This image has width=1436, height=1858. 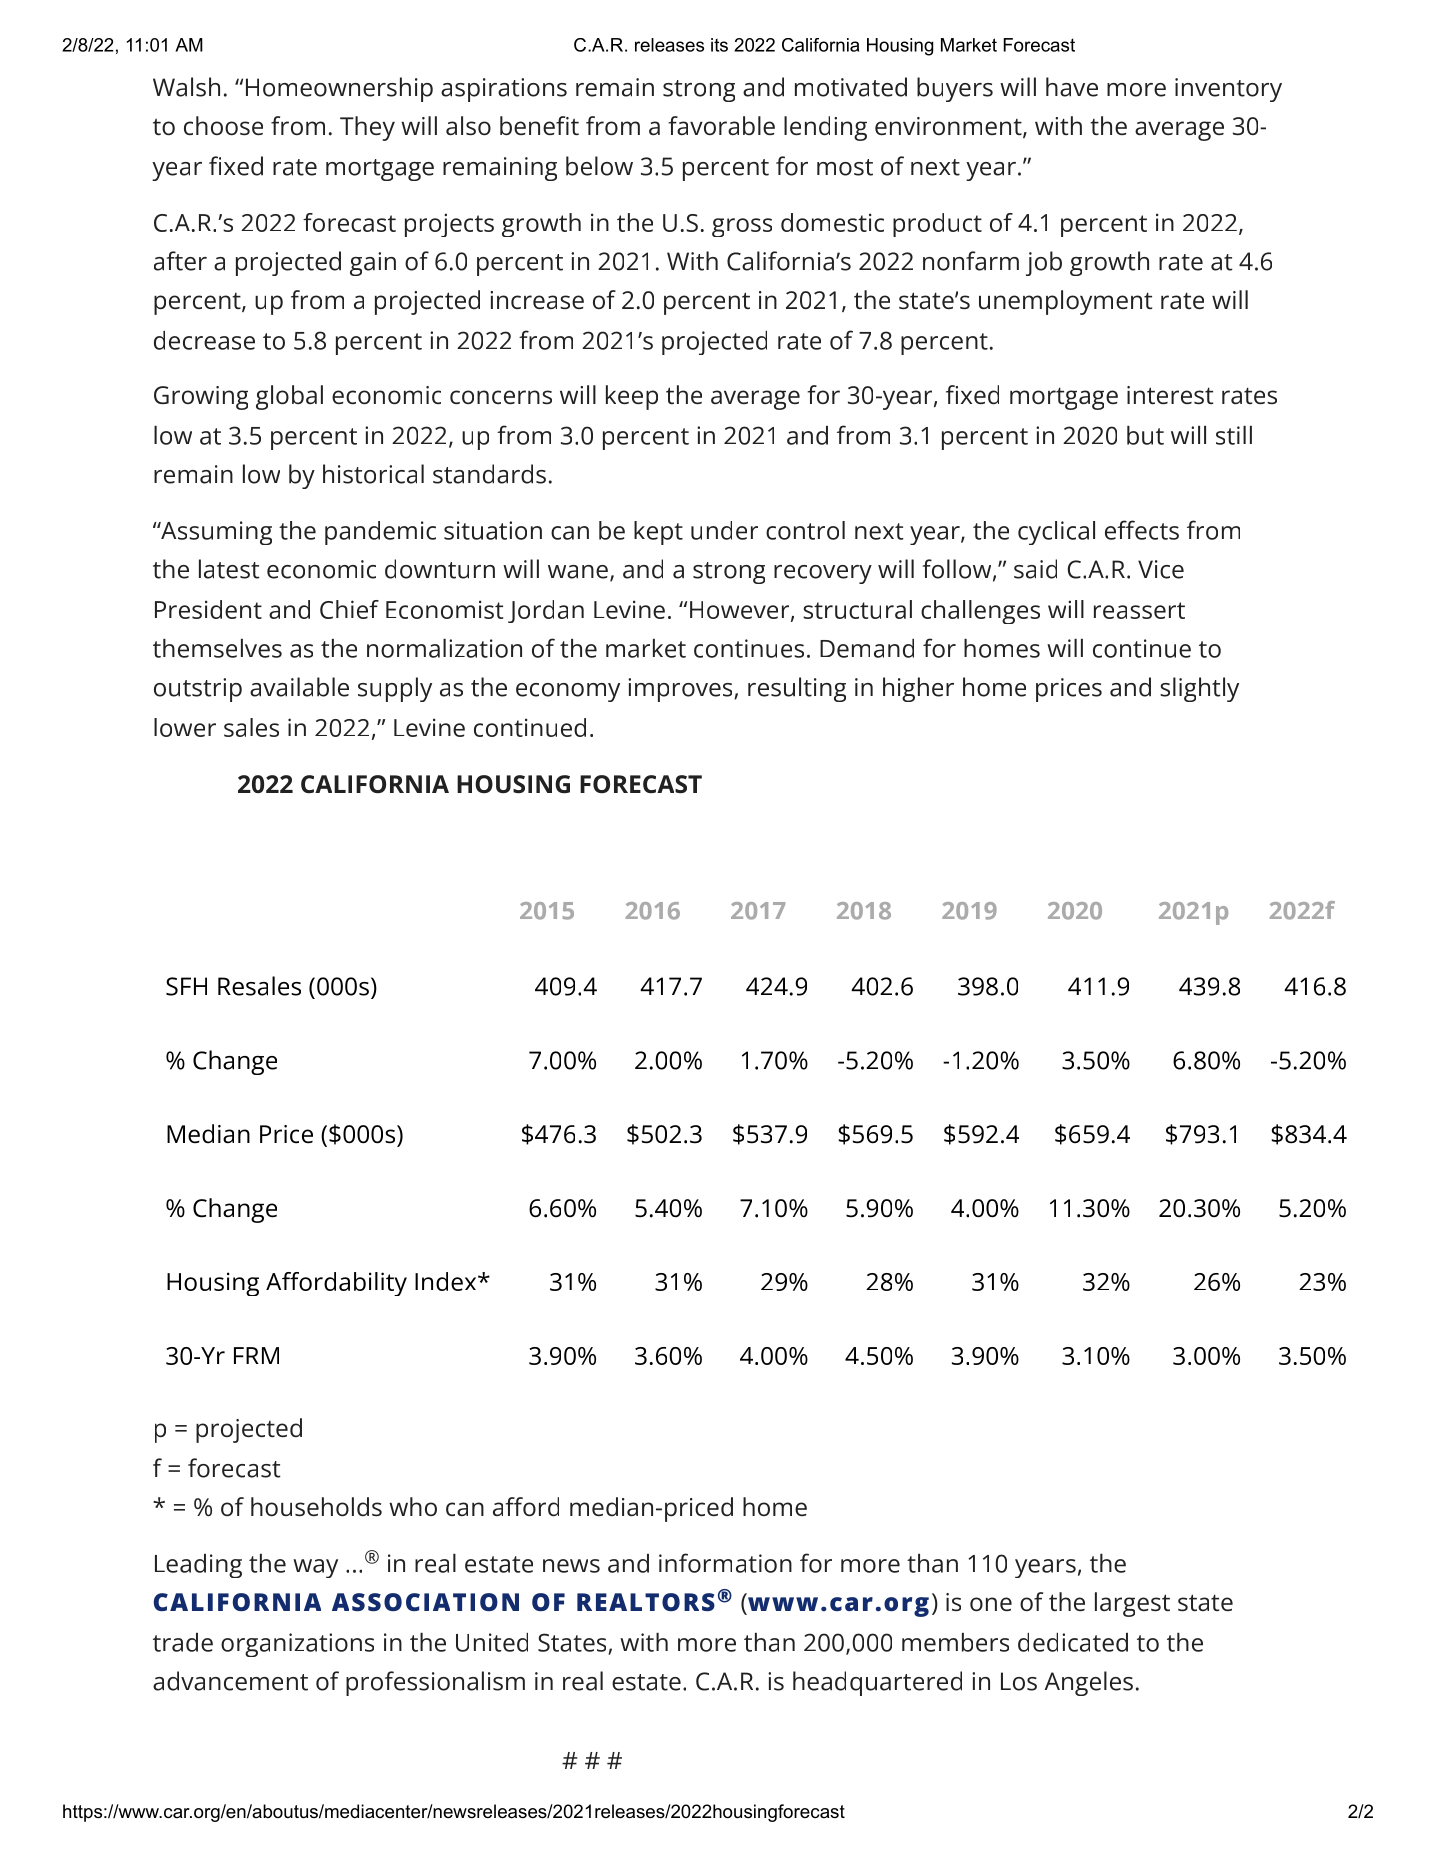 I want to click on information, so click(x=725, y=1563).
